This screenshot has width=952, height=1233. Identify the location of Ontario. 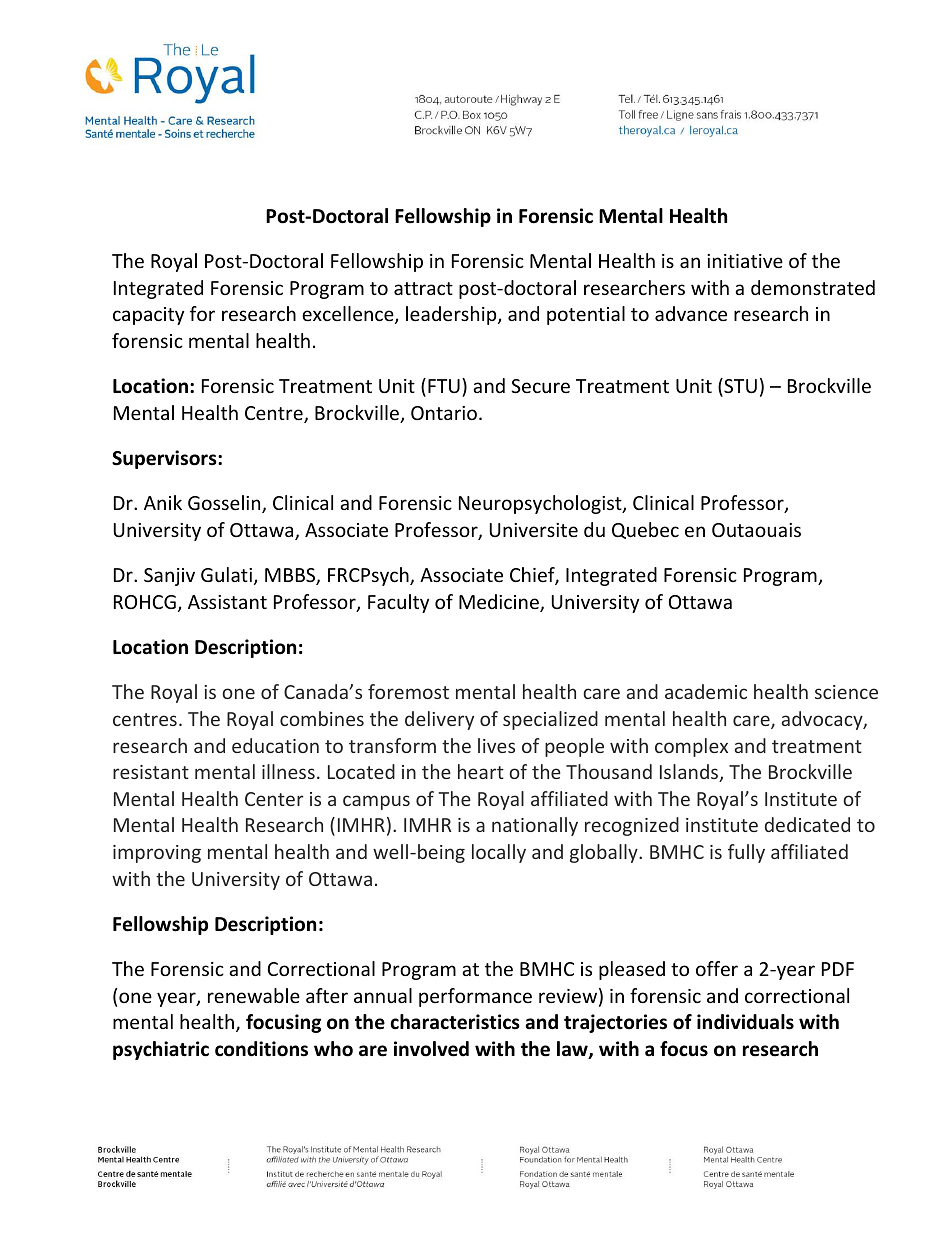
(444, 413).
